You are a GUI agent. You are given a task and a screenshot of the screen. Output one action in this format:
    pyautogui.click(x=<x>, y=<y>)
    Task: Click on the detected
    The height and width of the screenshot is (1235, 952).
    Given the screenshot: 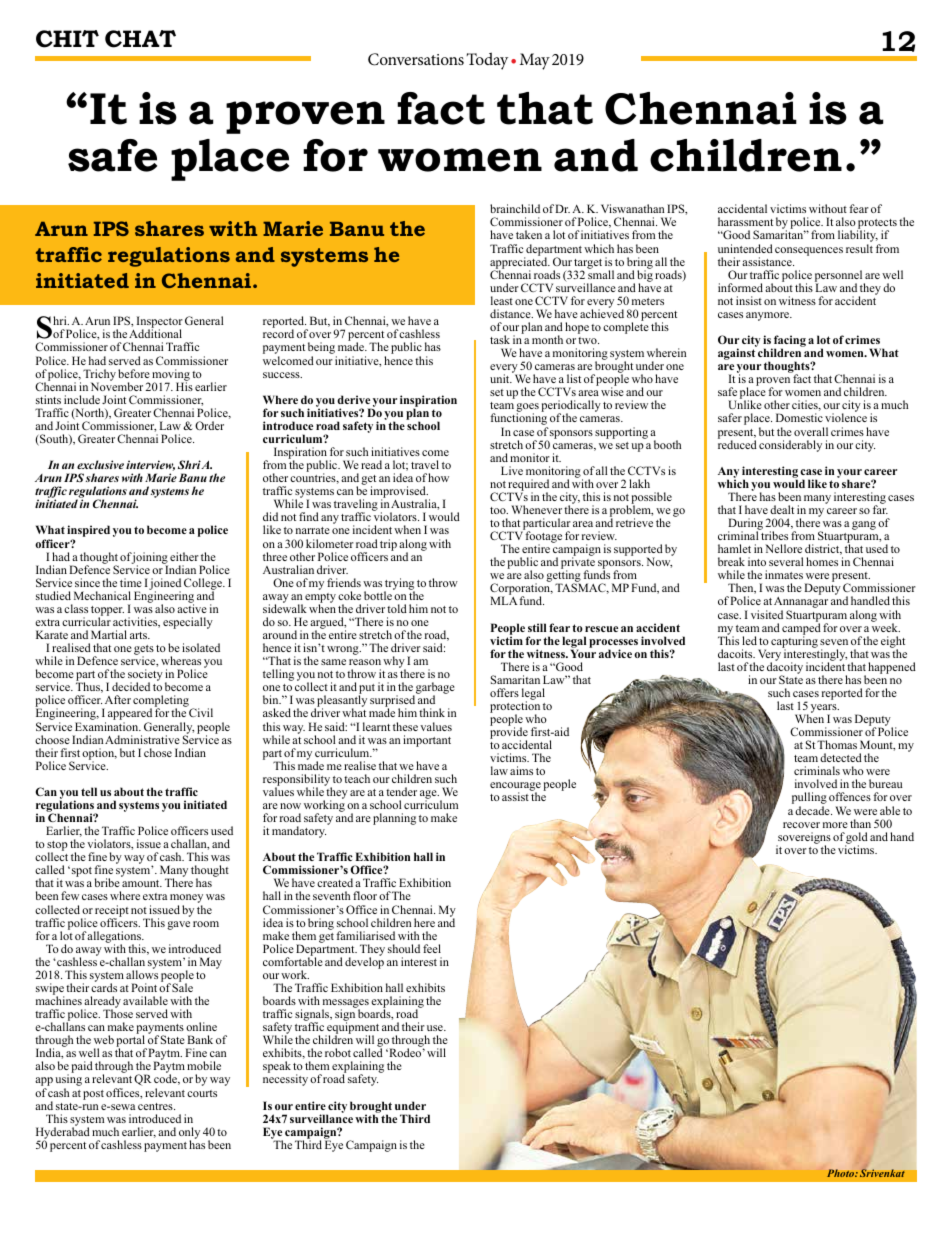 What is the action you would take?
    pyautogui.click(x=841, y=757)
